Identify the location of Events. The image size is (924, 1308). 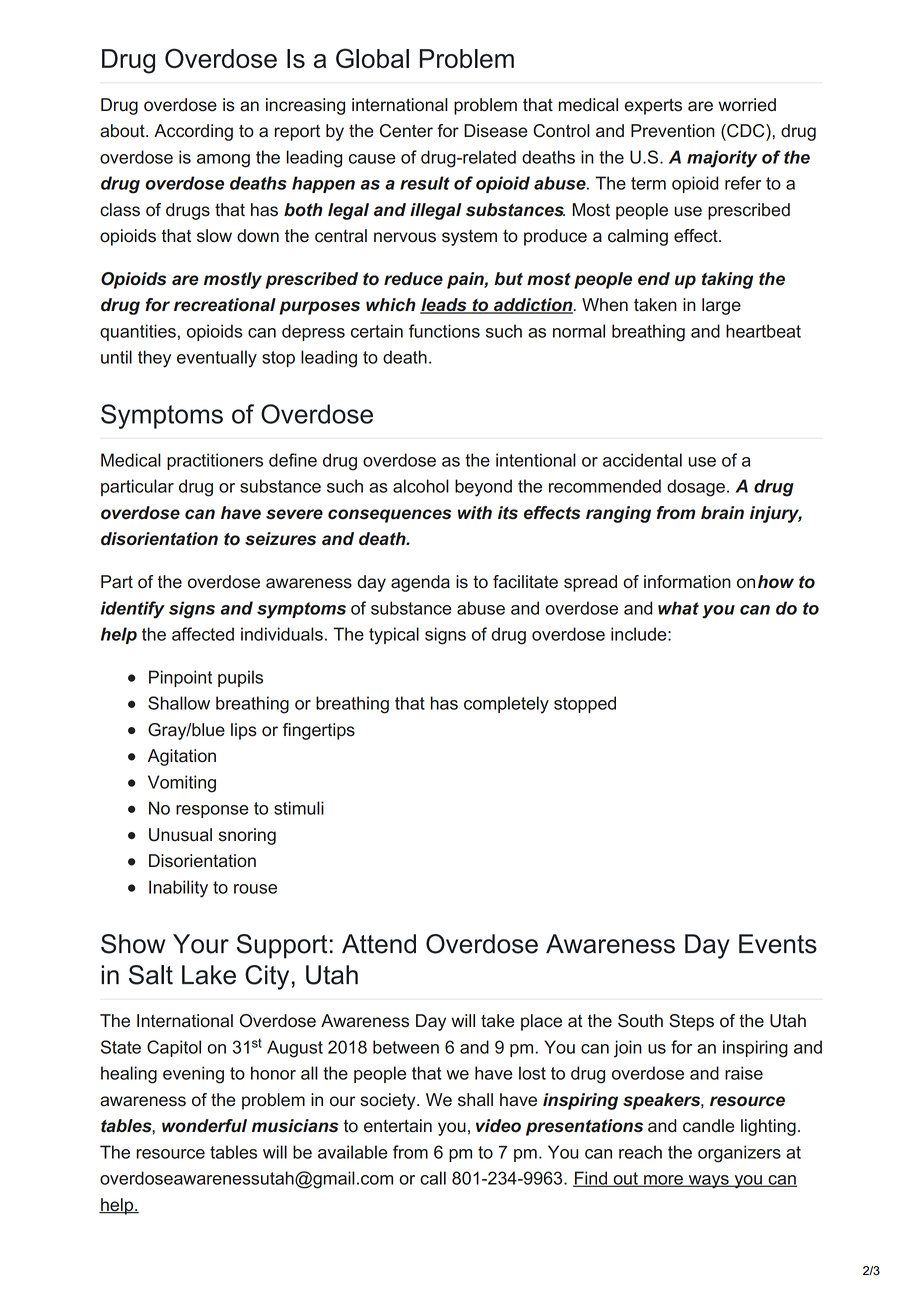
(778, 944).
